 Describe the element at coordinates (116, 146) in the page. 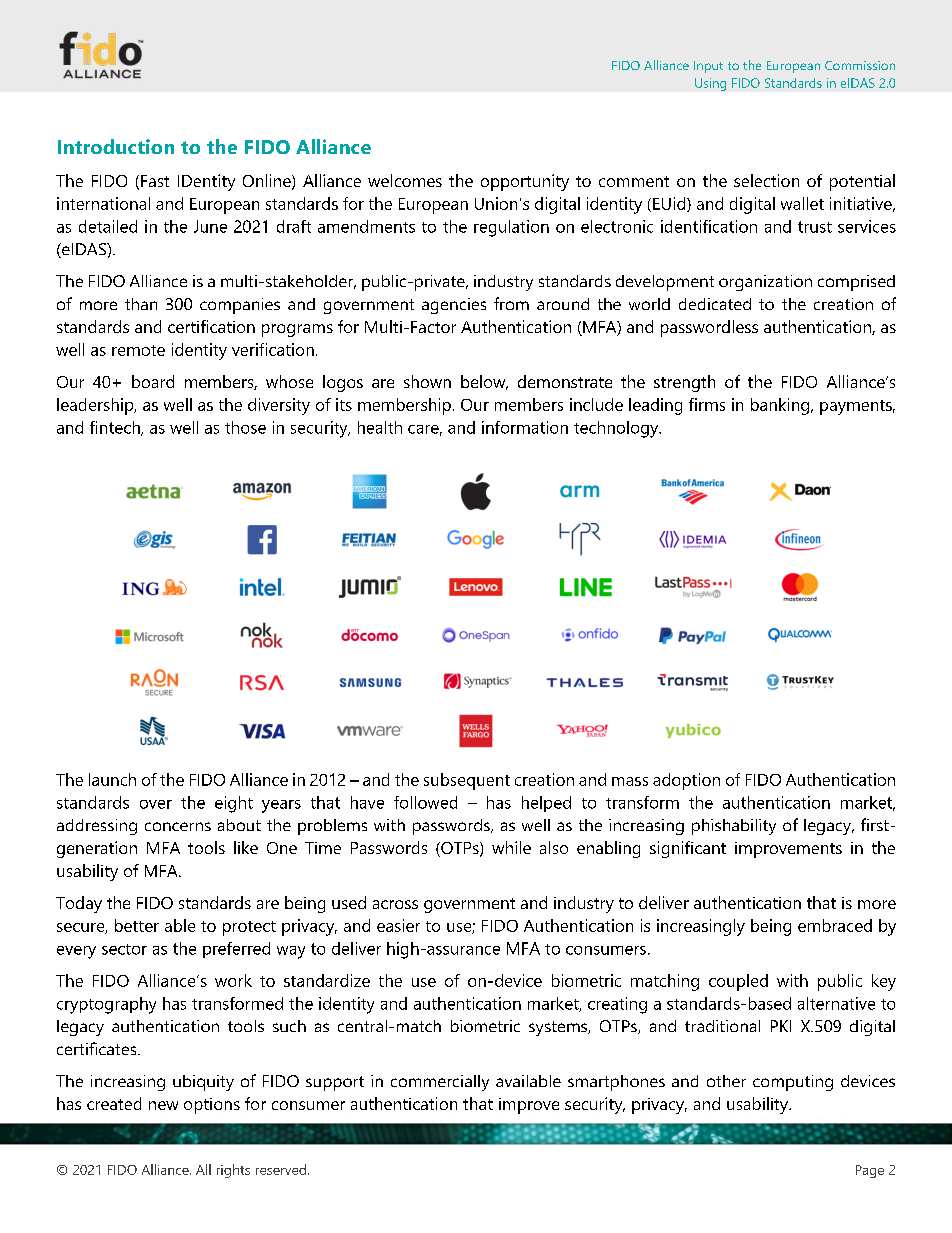

I see `Introduction` at that location.
